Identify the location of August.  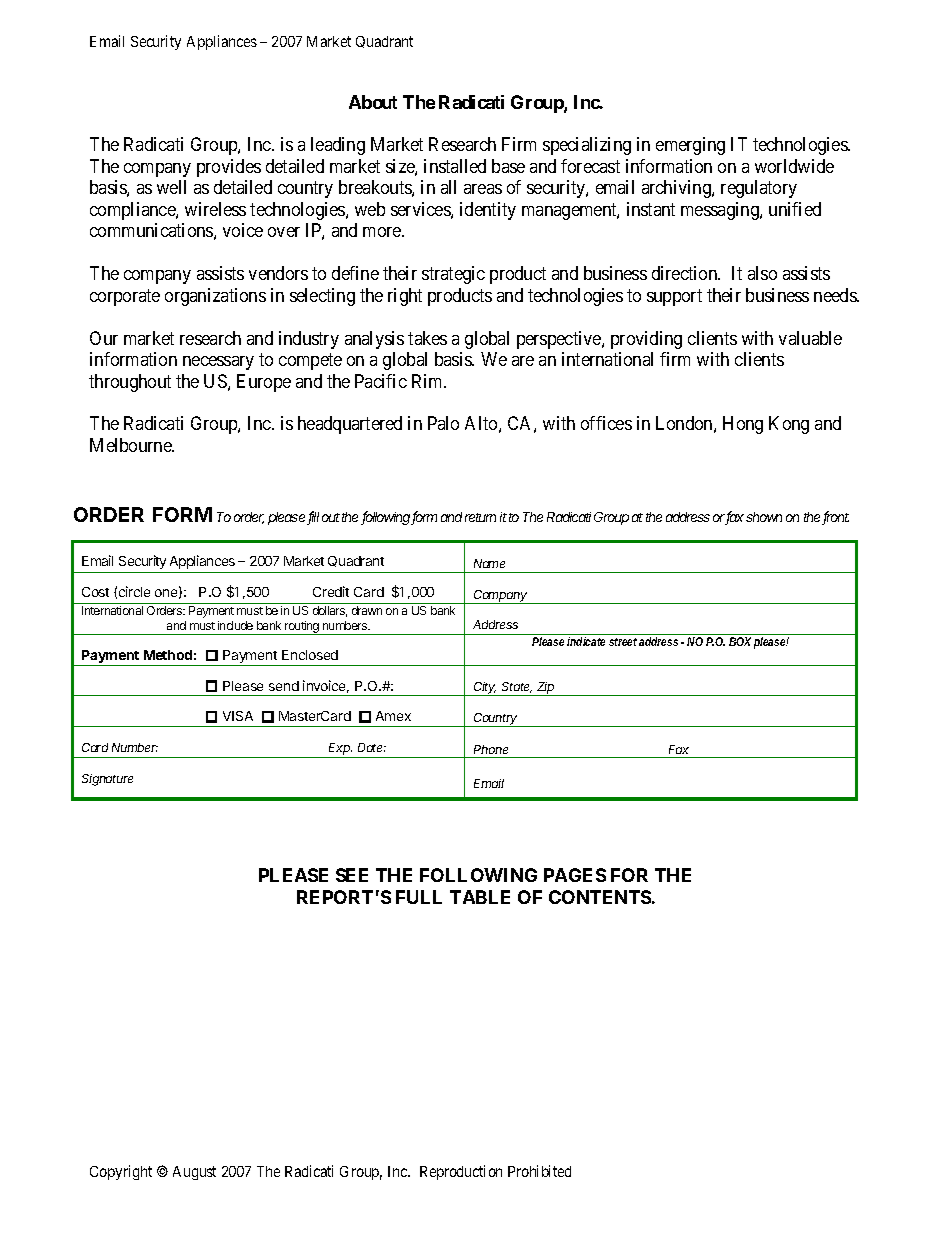
(194, 1173).
